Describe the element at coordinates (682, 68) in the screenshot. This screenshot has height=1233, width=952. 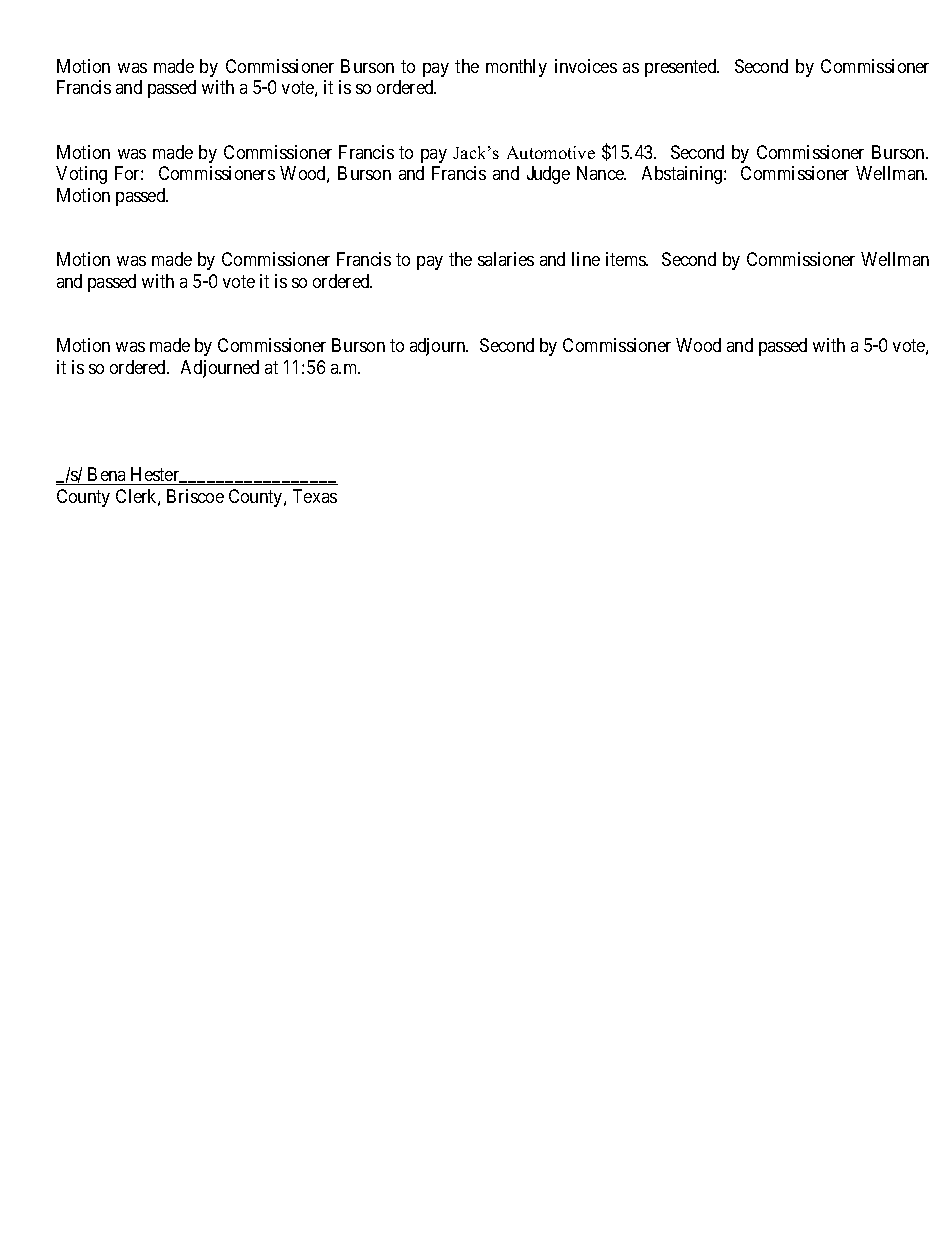
I see `presented` at that location.
